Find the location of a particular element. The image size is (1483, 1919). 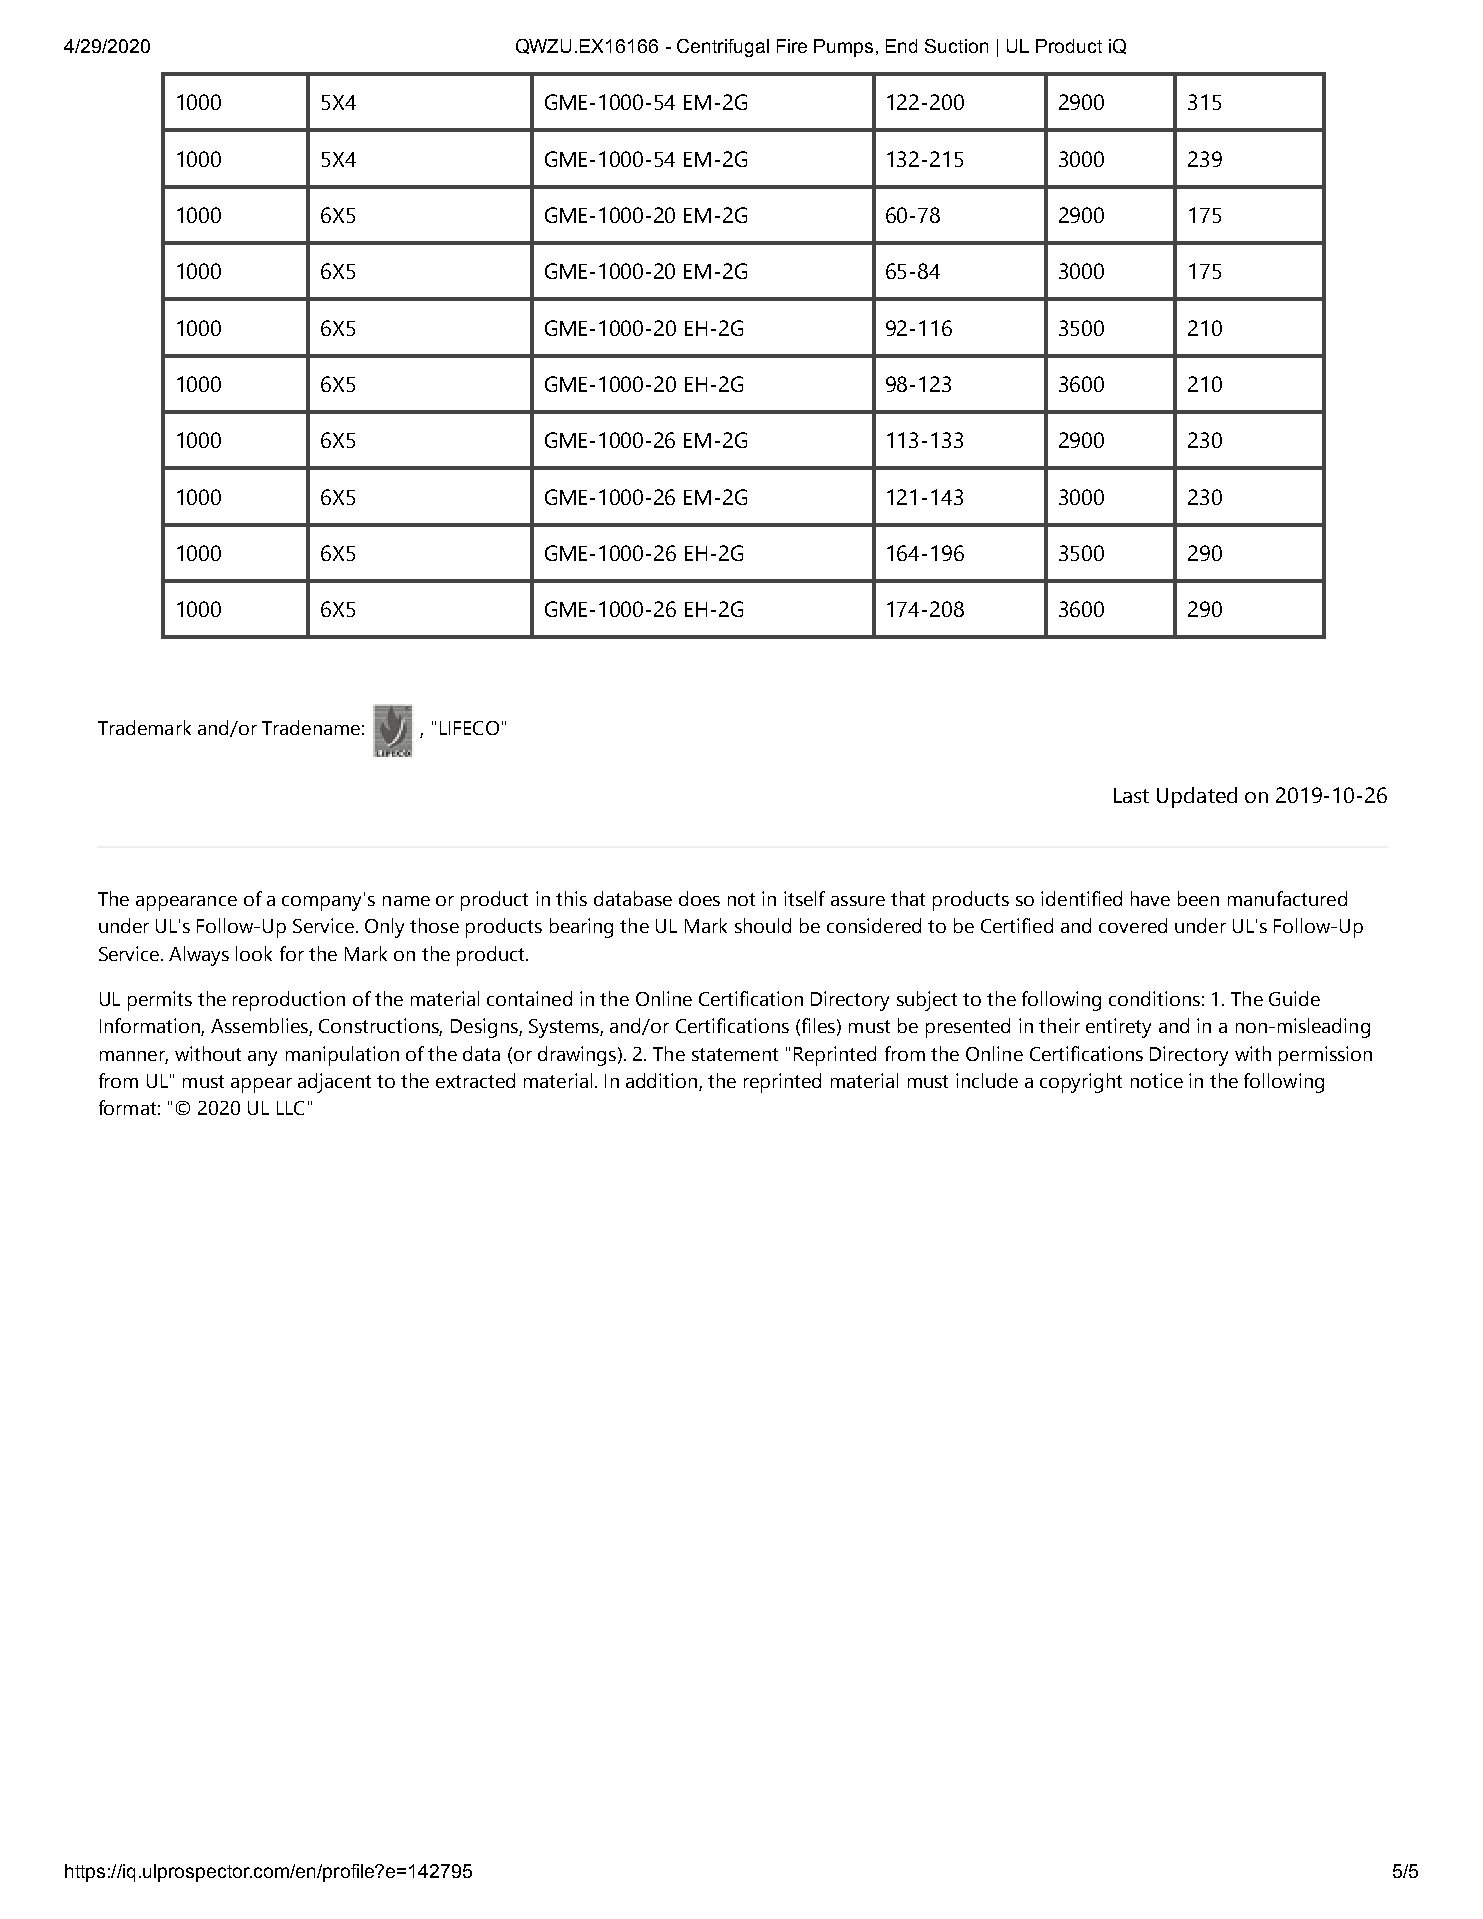

notice is located at coordinates (1157, 1080).
